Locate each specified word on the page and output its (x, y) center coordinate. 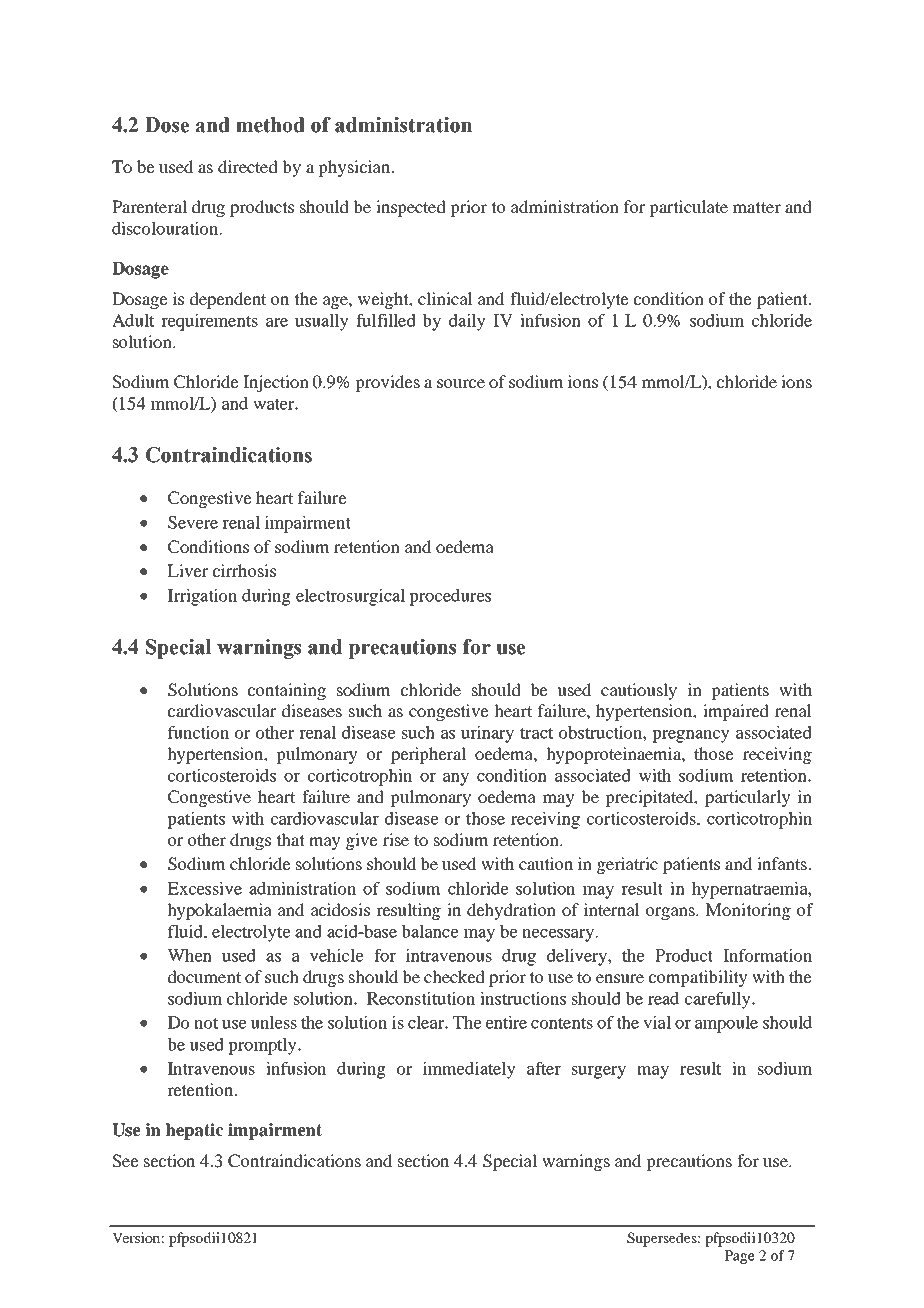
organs (671, 913)
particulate (688, 208)
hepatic (195, 1131)
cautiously (639, 691)
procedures (450, 597)
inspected (411, 208)
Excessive (204, 888)
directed (248, 166)
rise (396, 839)
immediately (469, 1070)
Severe (193, 522)
